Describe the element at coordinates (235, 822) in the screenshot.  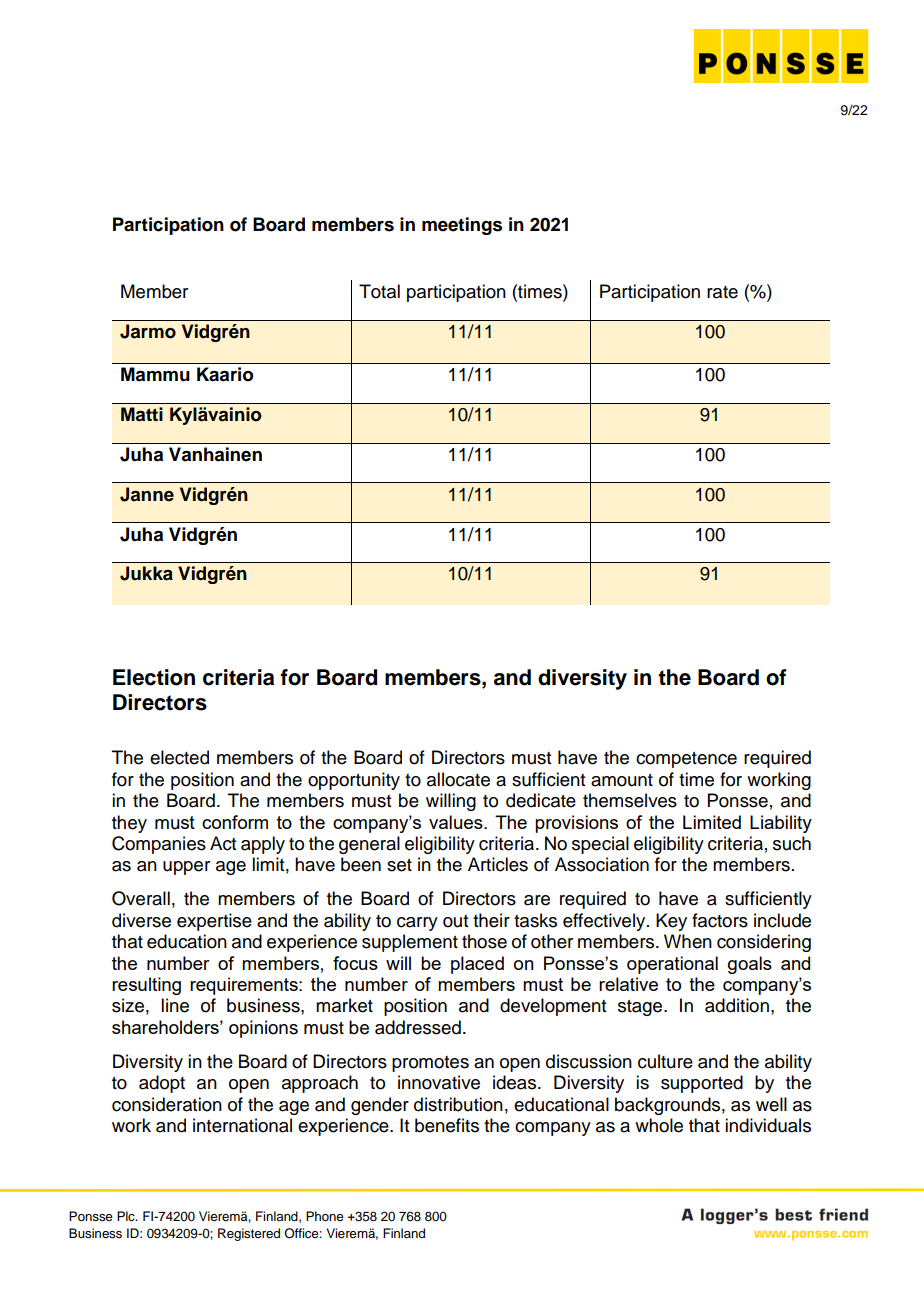
I see `conform` at that location.
